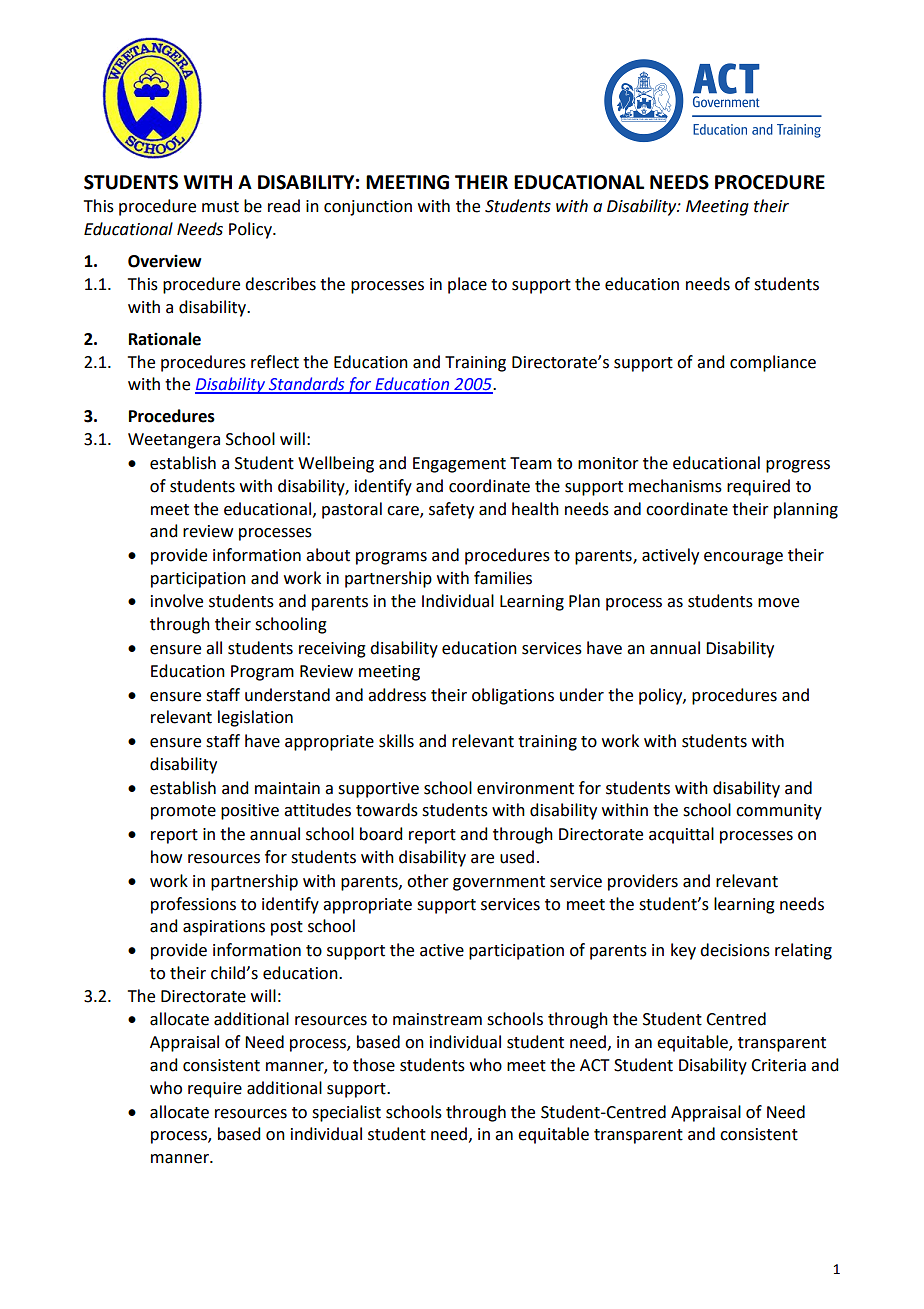 Image resolution: width=924 pixels, height=1309 pixels. Describe the element at coordinates (499, 883) in the page. I see `government` at that location.
